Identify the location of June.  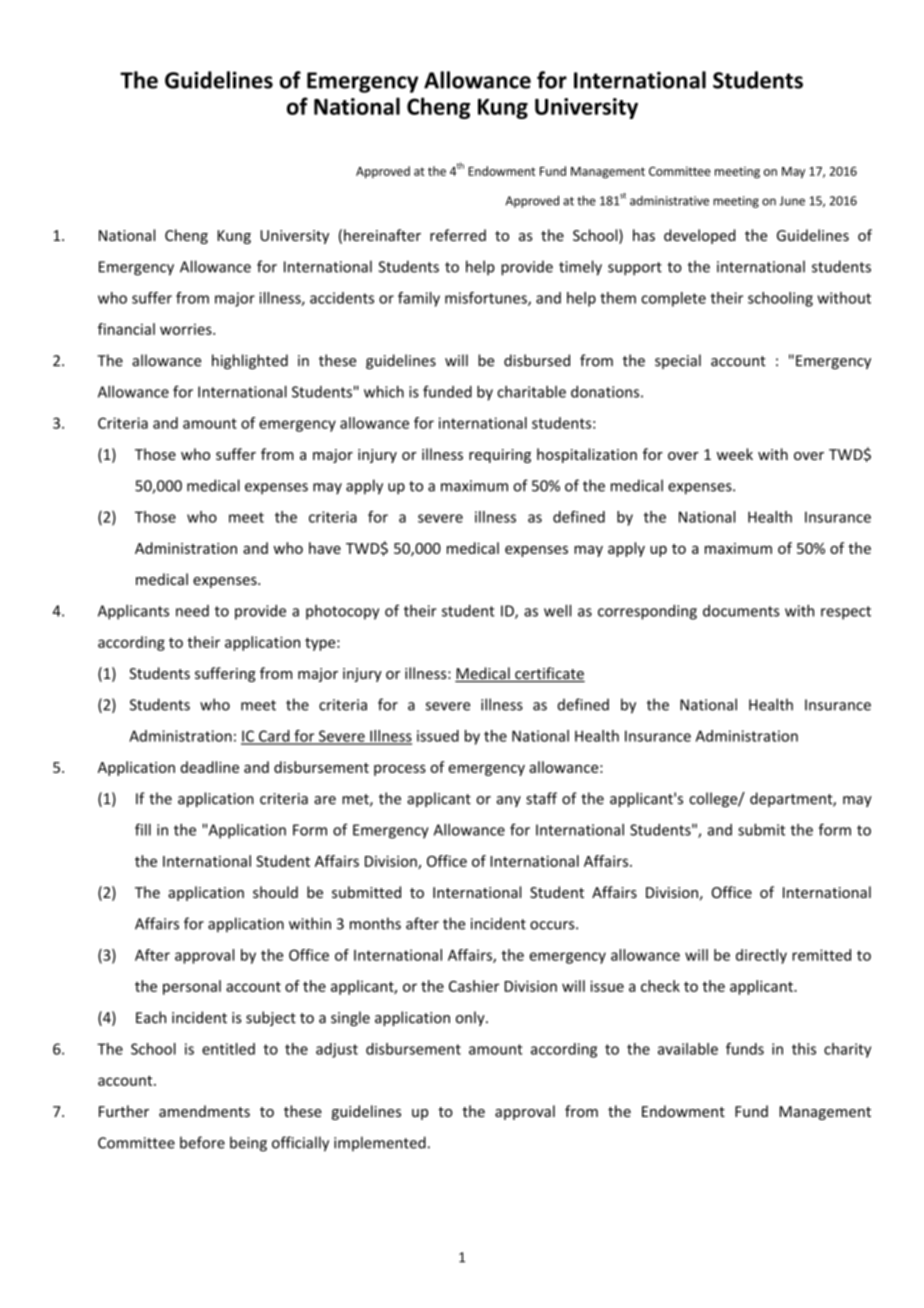
(792, 201).
